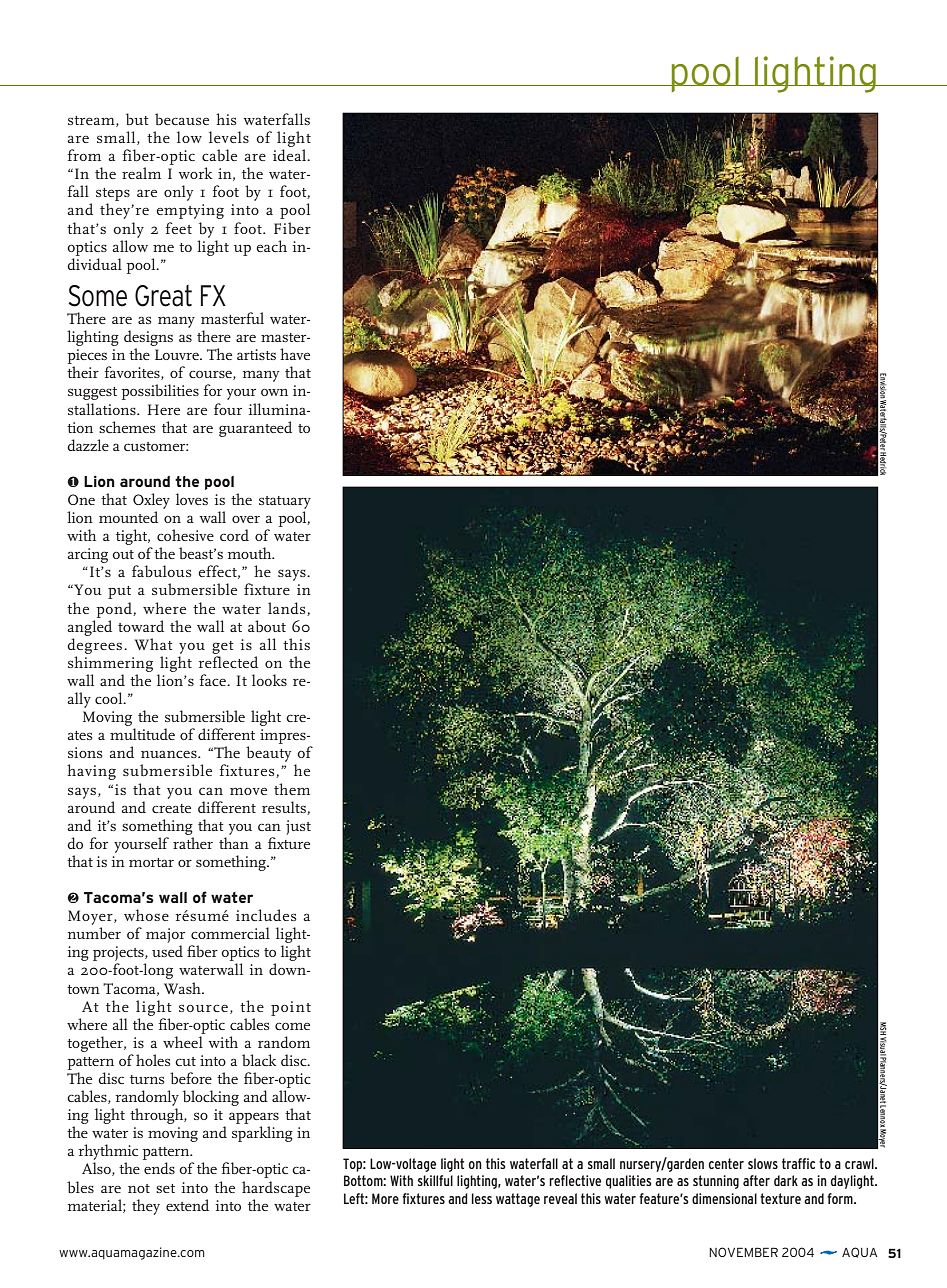  I want to click on each, so click(271, 246).
